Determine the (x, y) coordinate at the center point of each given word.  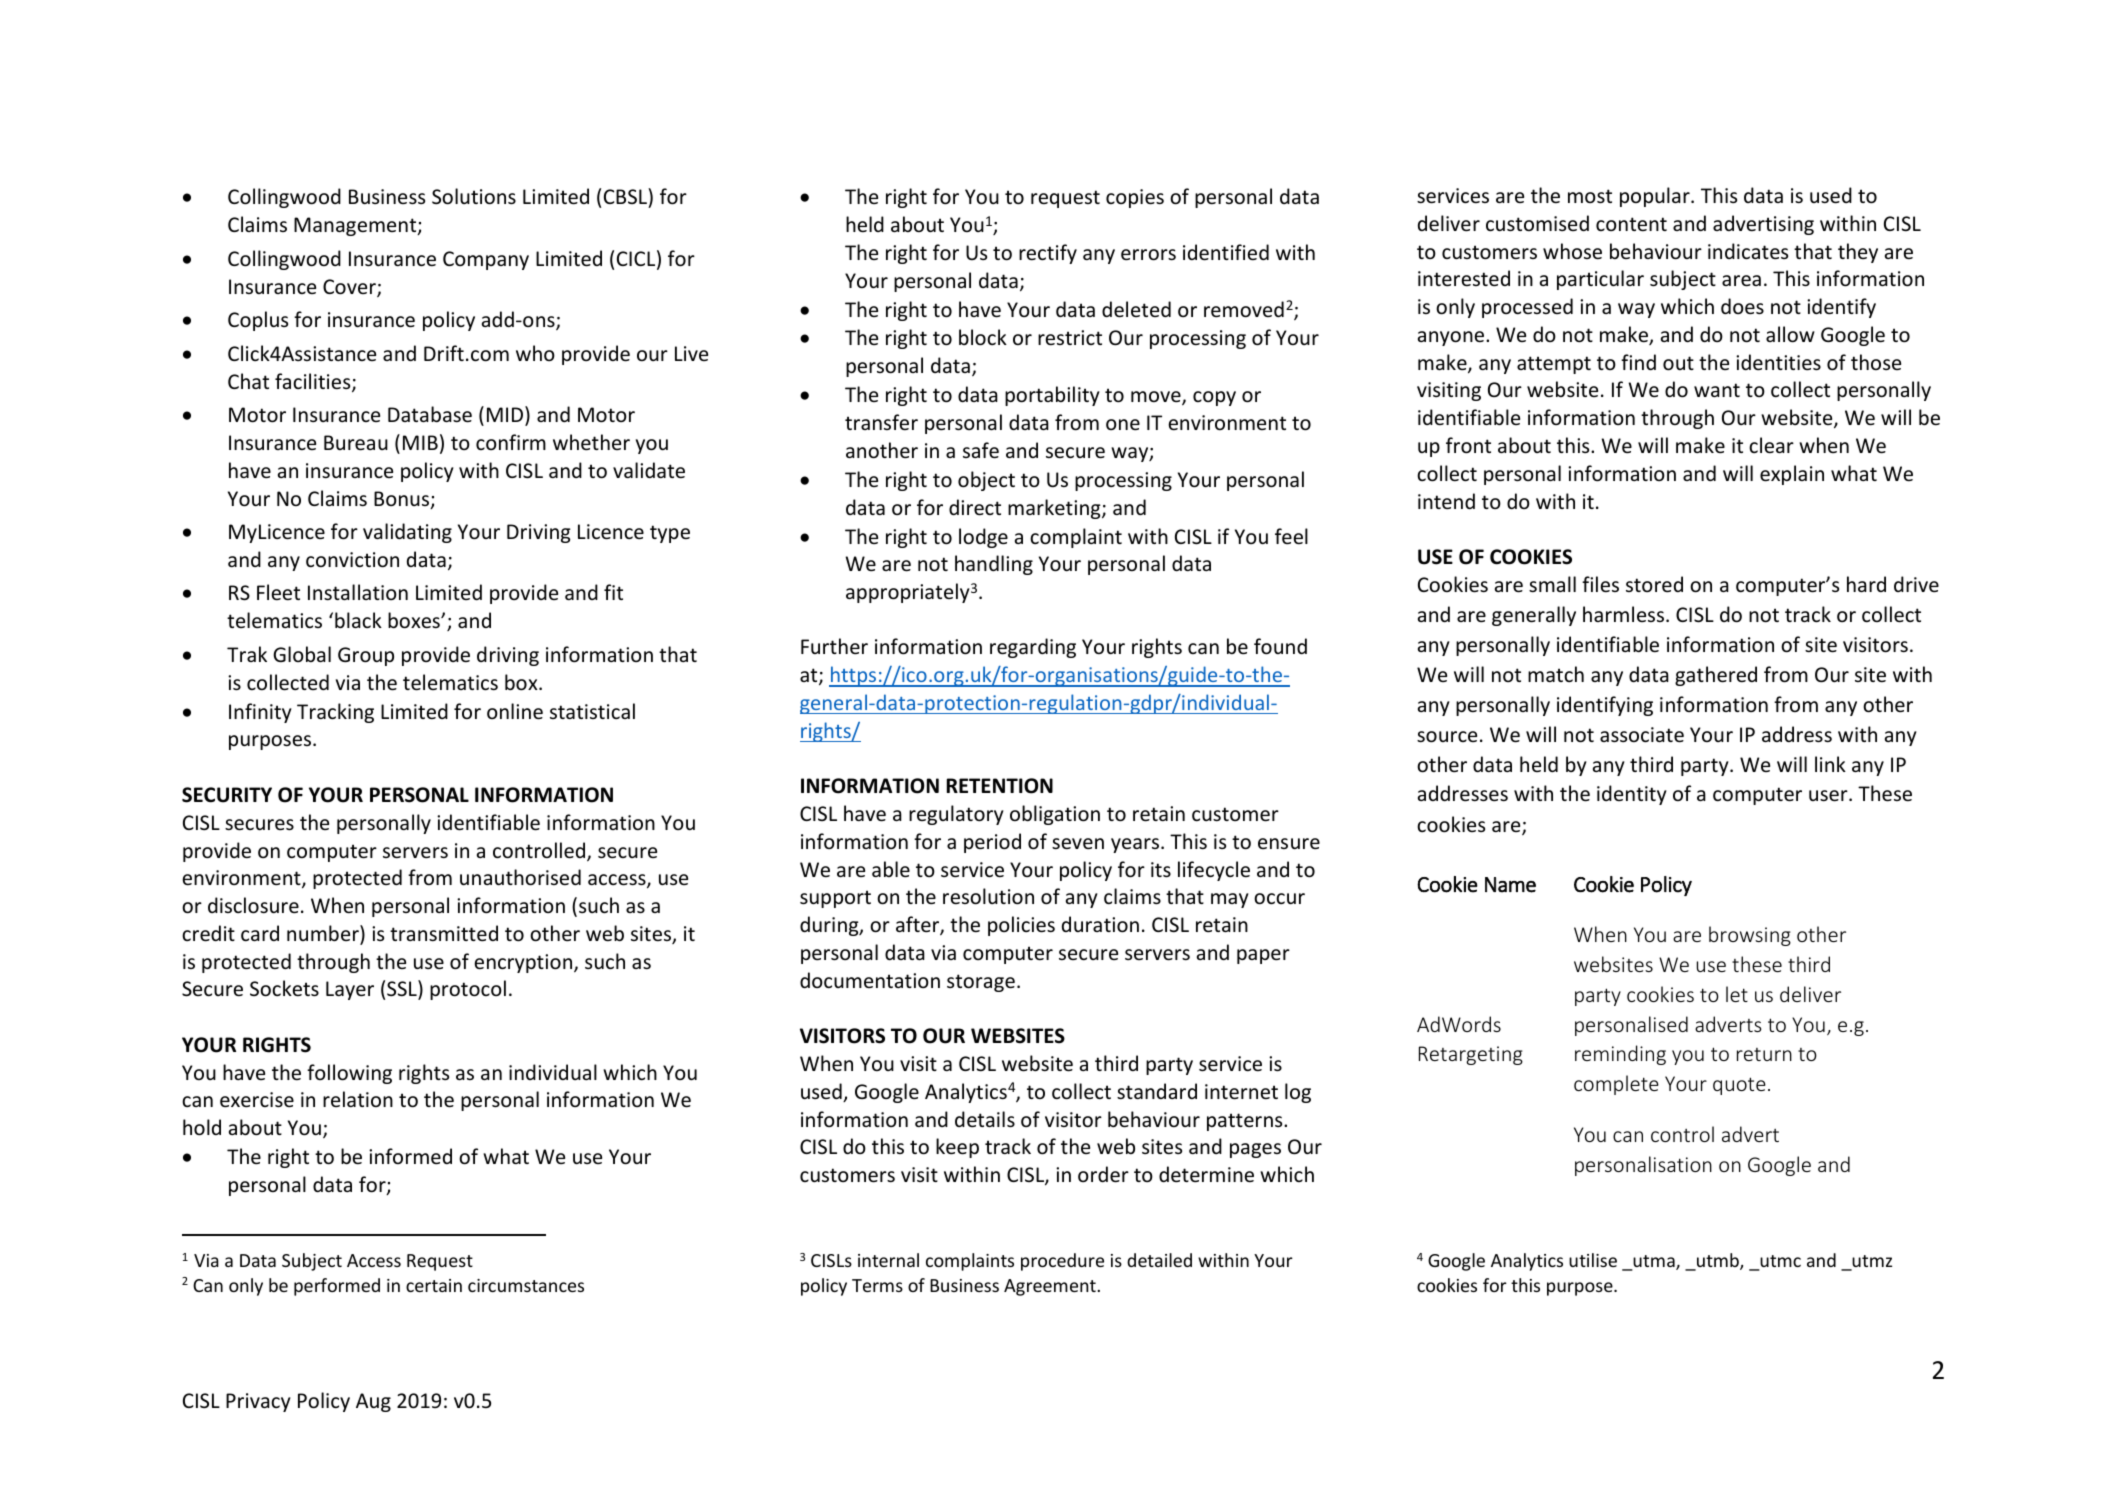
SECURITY (227, 795)
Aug (373, 1402)
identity (1632, 795)
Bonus (403, 500)
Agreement (1051, 1287)
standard (1157, 1091)
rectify (1048, 254)
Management (356, 226)
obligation (1055, 815)
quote (1739, 1086)
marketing (1055, 509)
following (349, 1074)
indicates (1748, 251)
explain (1792, 475)
